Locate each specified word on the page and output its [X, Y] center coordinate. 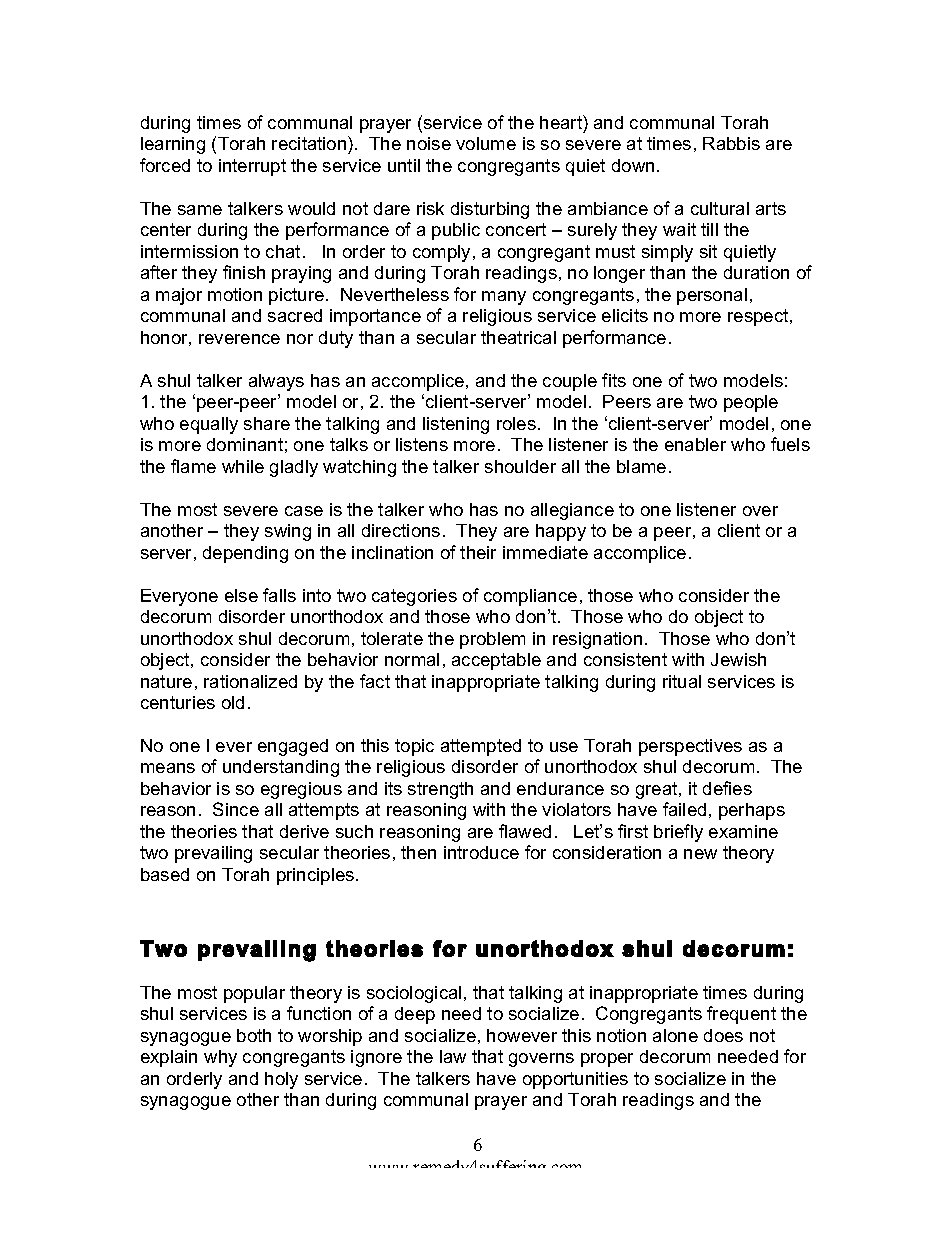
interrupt [252, 167]
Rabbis [731, 143]
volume [486, 143]
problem [492, 640]
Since [236, 809]
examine [743, 831]
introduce [481, 852]
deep [415, 1015]
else [241, 595]
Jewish [738, 659]
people [751, 403]
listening [456, 425]
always [276, 382]
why [220, 1058]
